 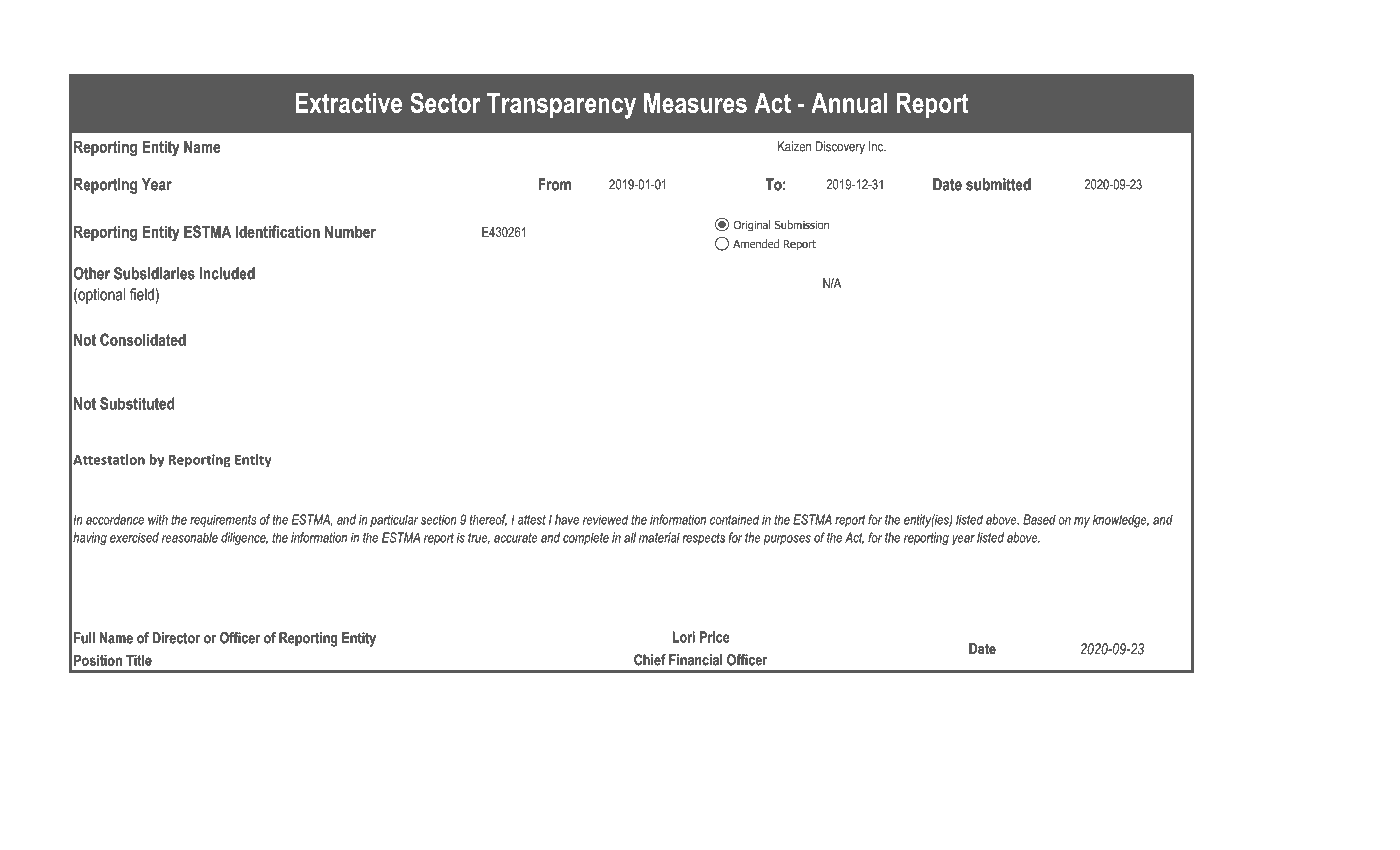 I want to click on Annual, so click(x=849, y=103).
